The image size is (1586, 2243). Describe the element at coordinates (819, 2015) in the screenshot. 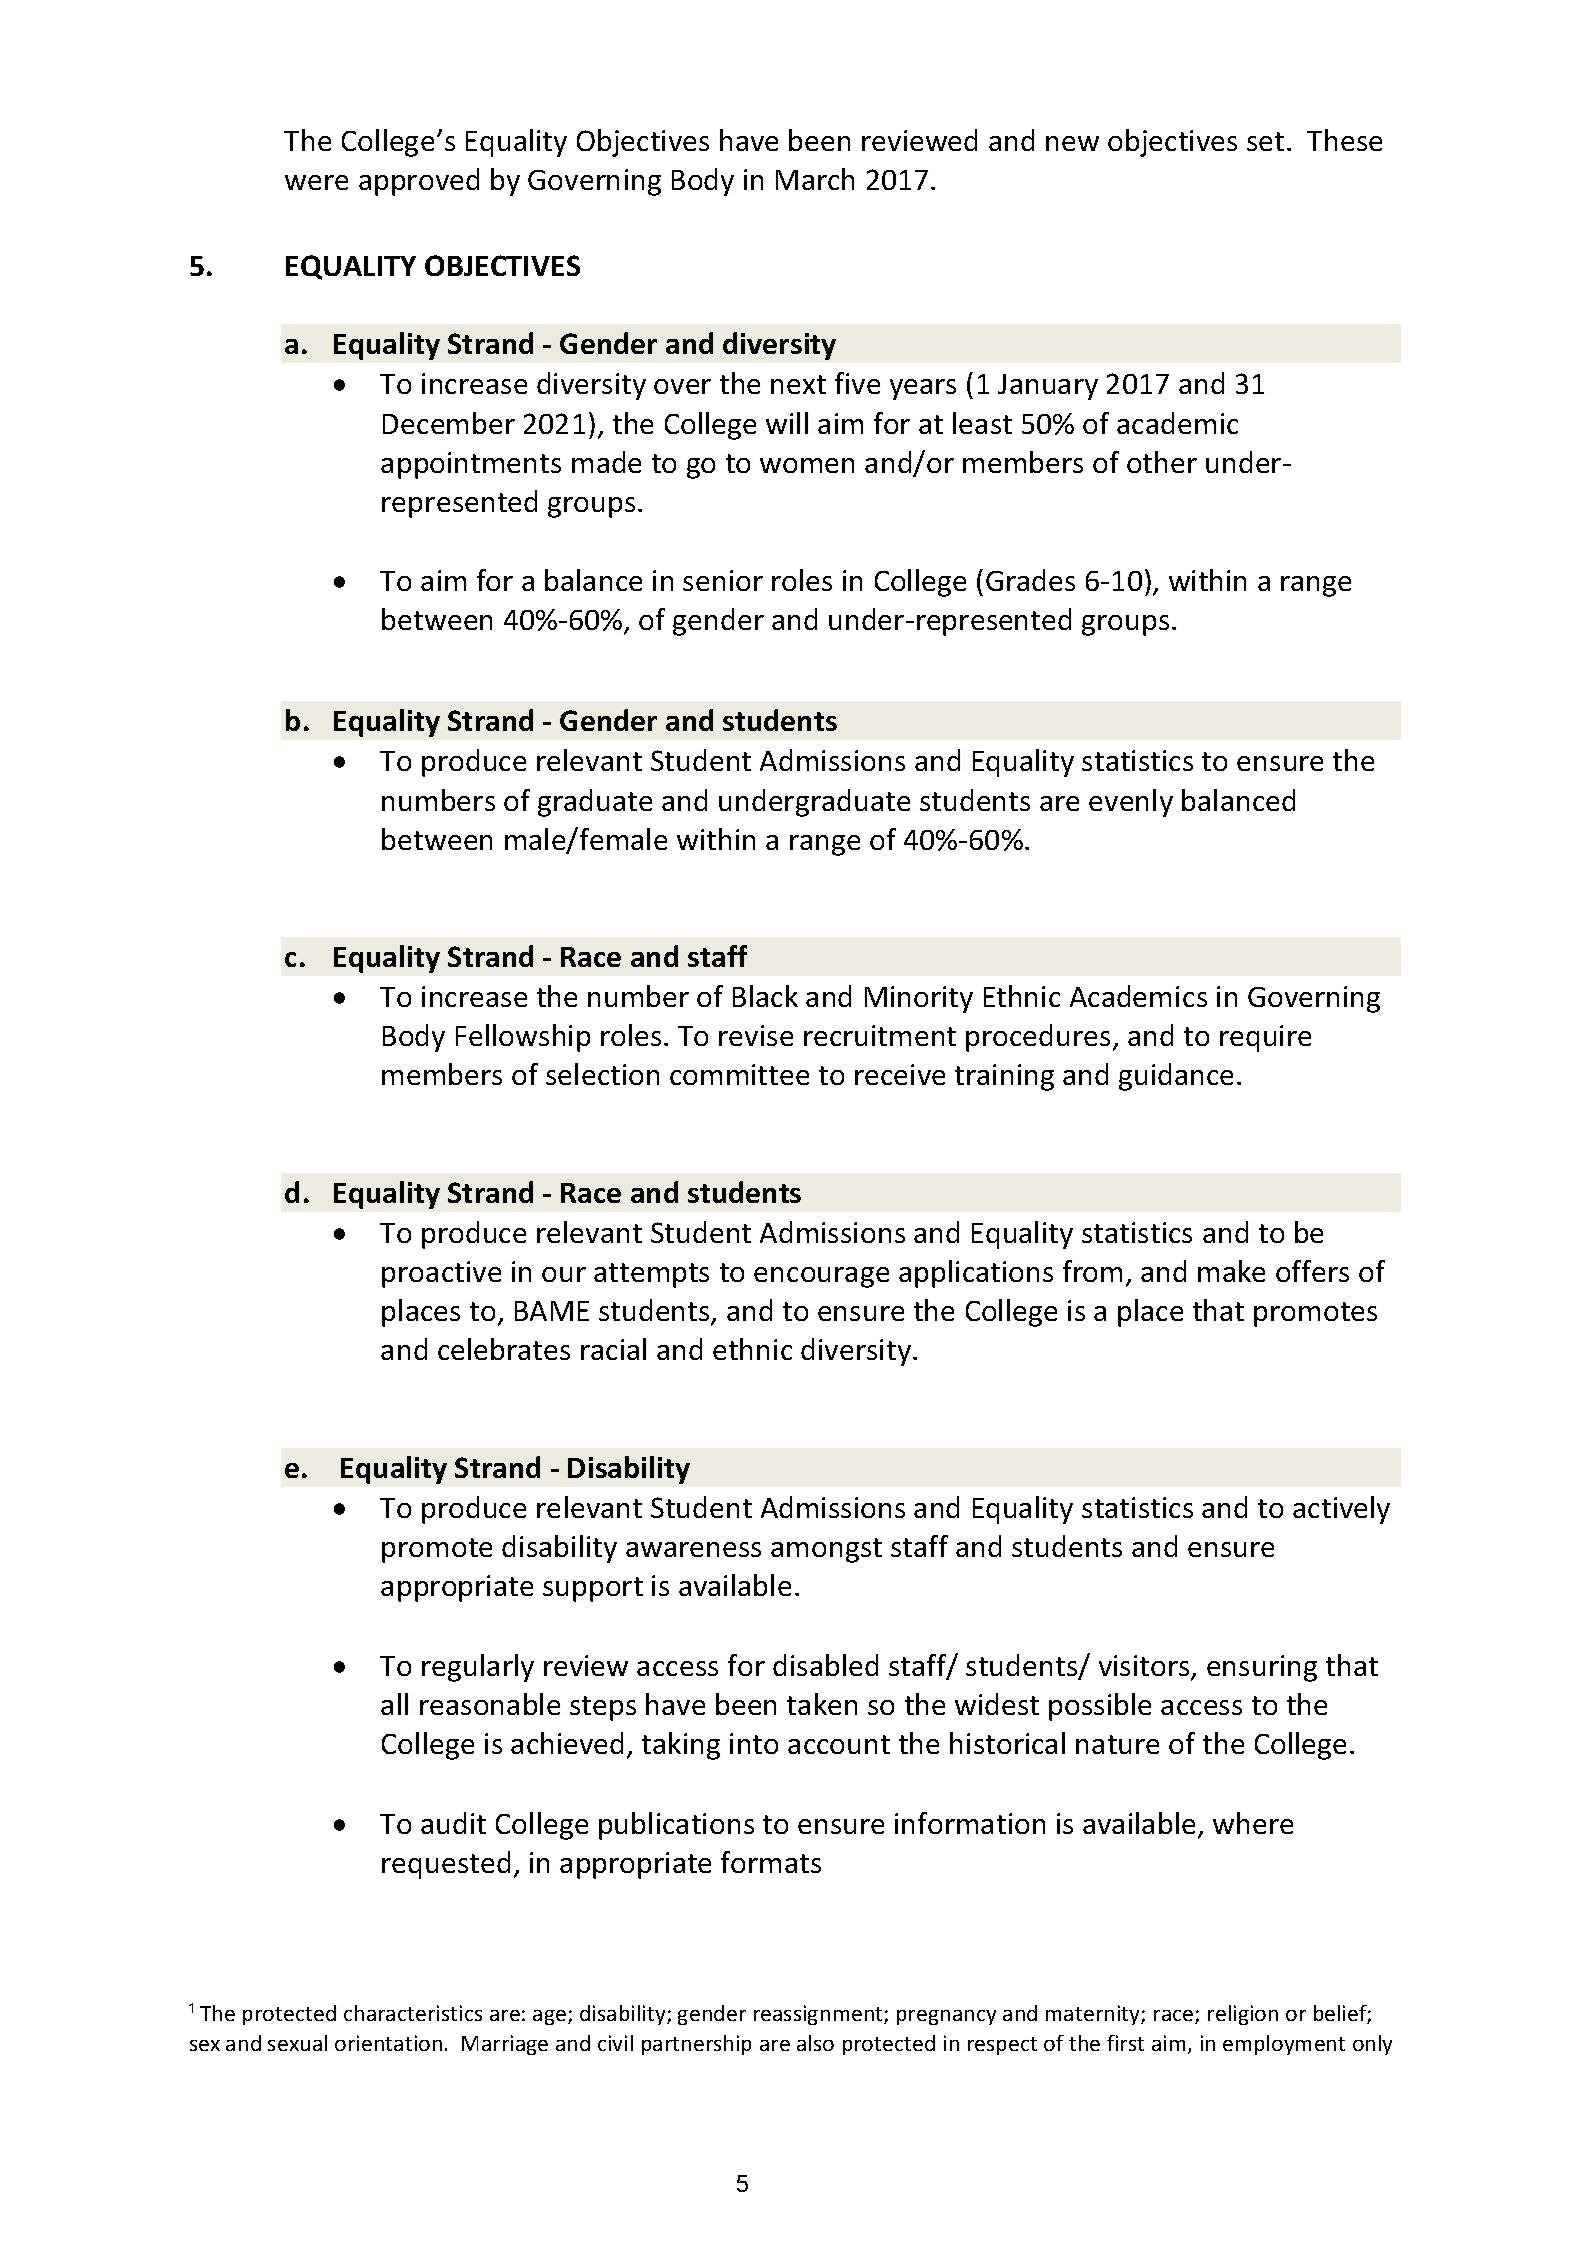

I see `reassignment` at that location.
